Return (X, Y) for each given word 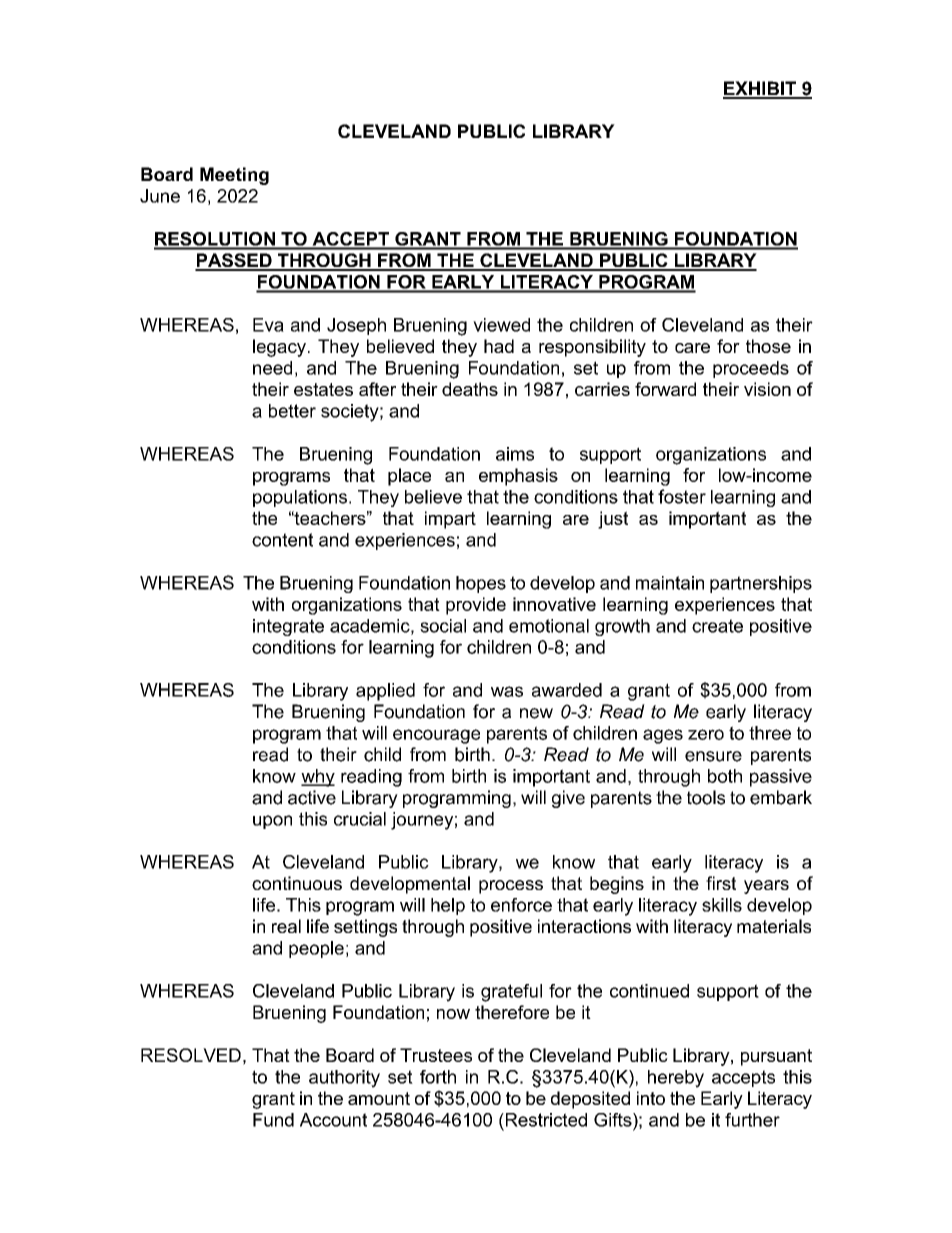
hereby (676, 1079)
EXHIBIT (761, 89)
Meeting (234, 176)
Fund (273, 1120)
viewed (501, 325)
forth (438, 1077)
